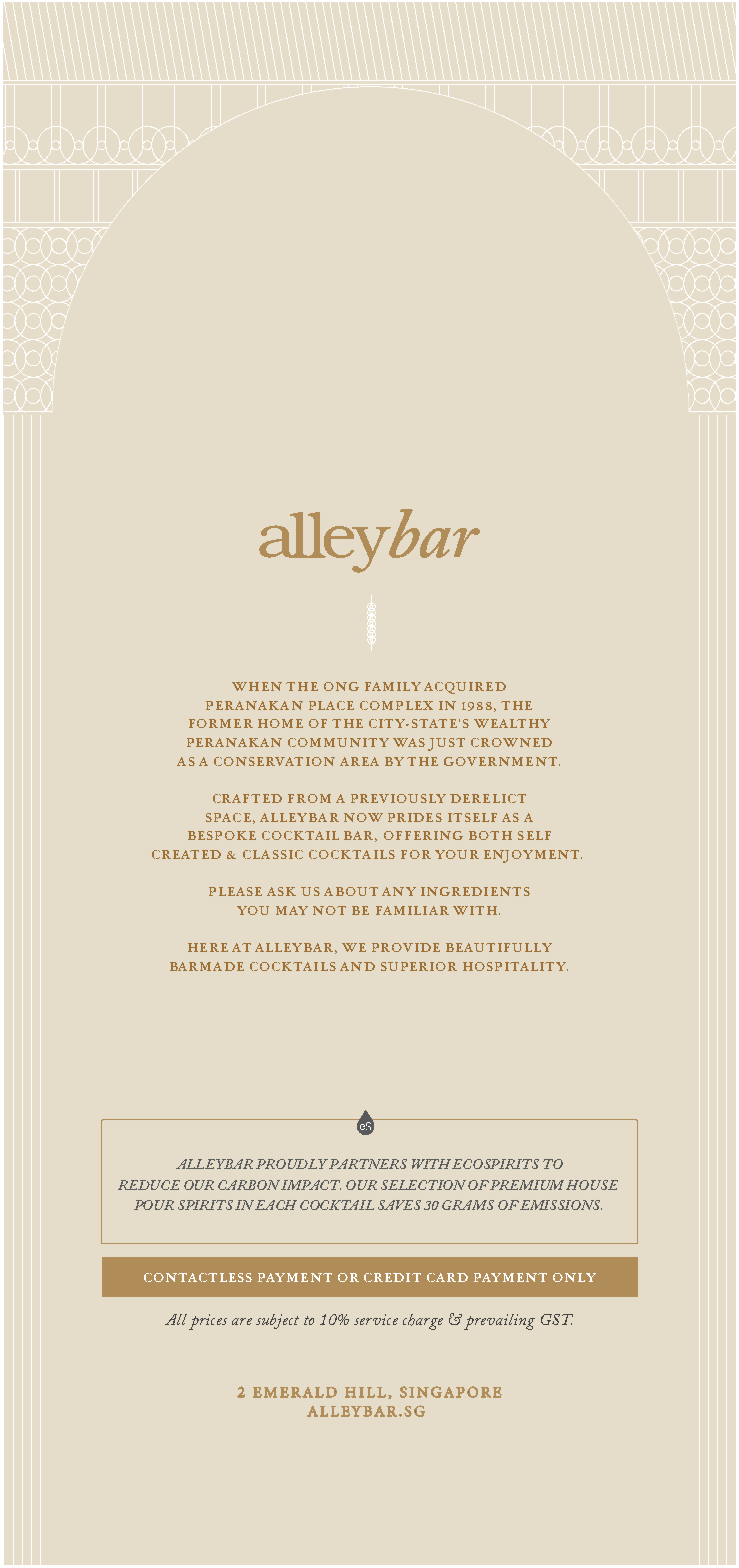 The width and height of the screenshot is (739, 1568). What do you see at coordinates (512, 723) in the screenshot?
I see `WEALTHY` at bounding box center [512, 723].
